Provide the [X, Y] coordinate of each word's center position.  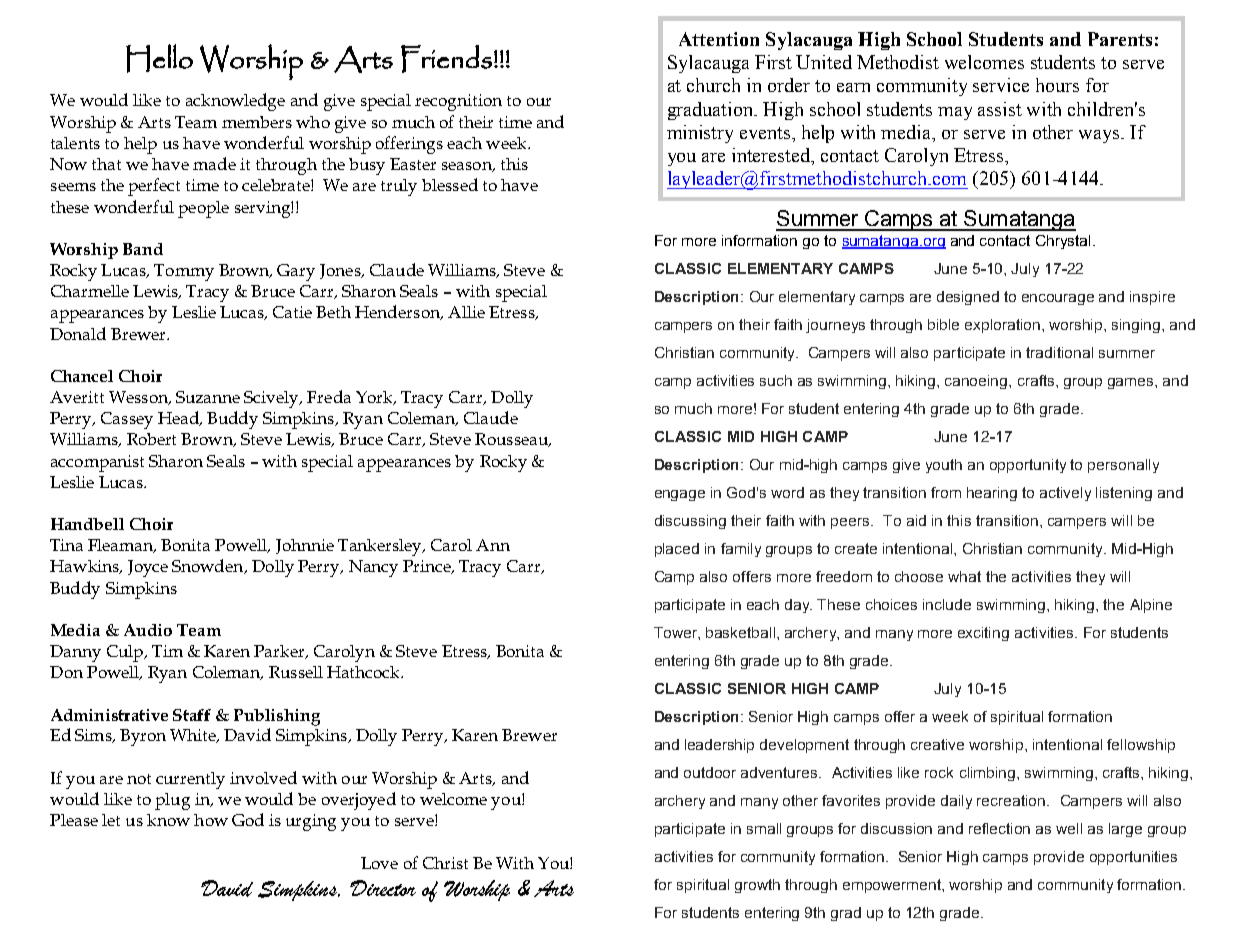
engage [680, 495]
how [211, 820]
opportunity [1028, 466]
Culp [126, 653]
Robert [151, 439]
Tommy [184, 272]
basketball [740, 632]
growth [757, 886]
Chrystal [1063, 242]
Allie [466, 312]
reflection [999, 828]
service [1001, 85]
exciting [983, 634]
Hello [159, 58]
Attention [719, 39]
